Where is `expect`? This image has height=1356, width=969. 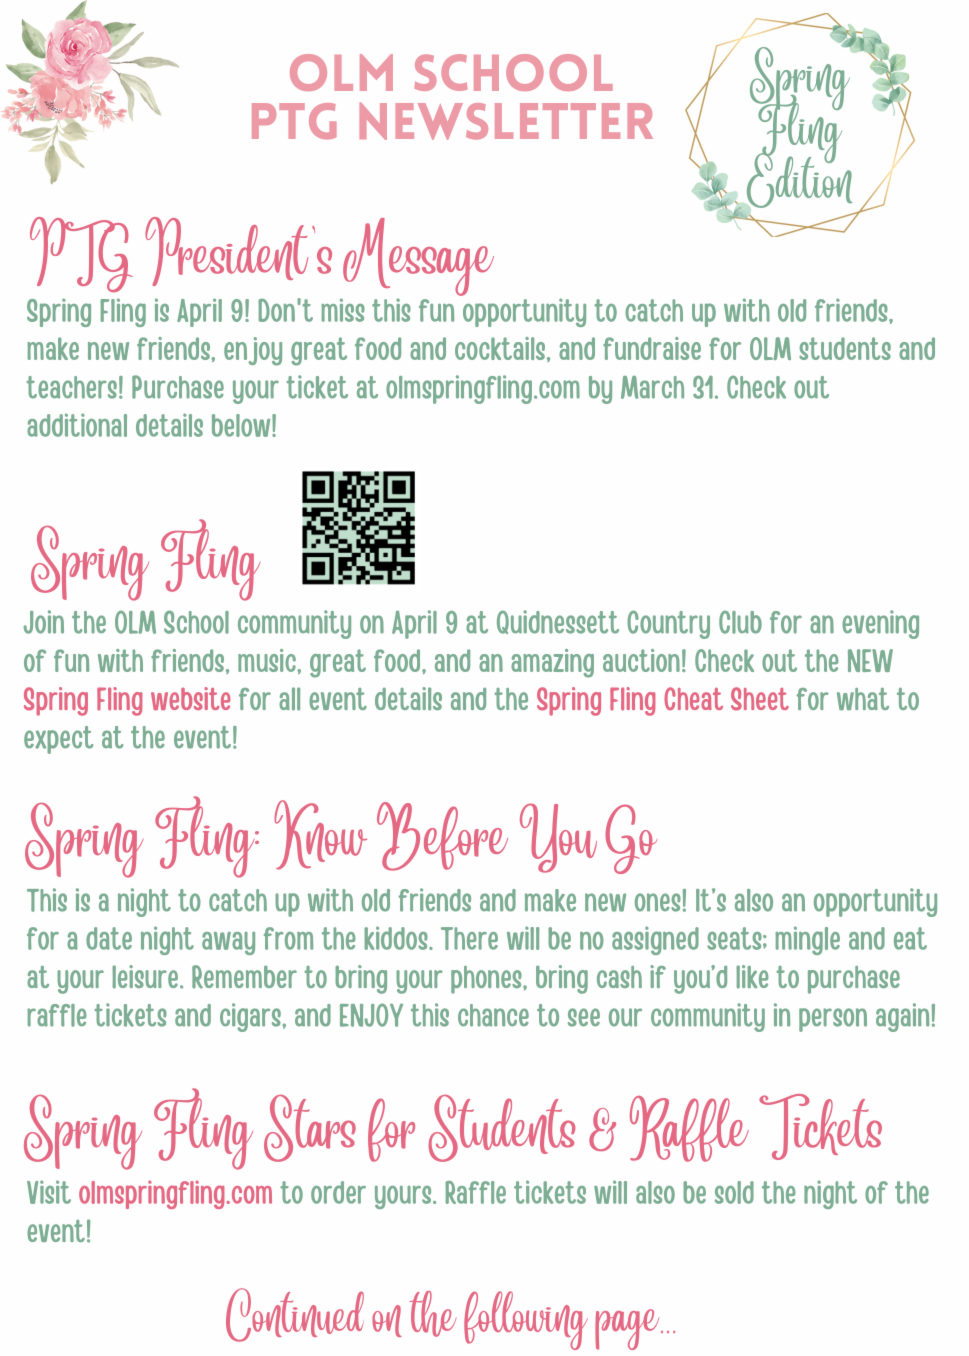
expect is located at coordinates (58, 740).
